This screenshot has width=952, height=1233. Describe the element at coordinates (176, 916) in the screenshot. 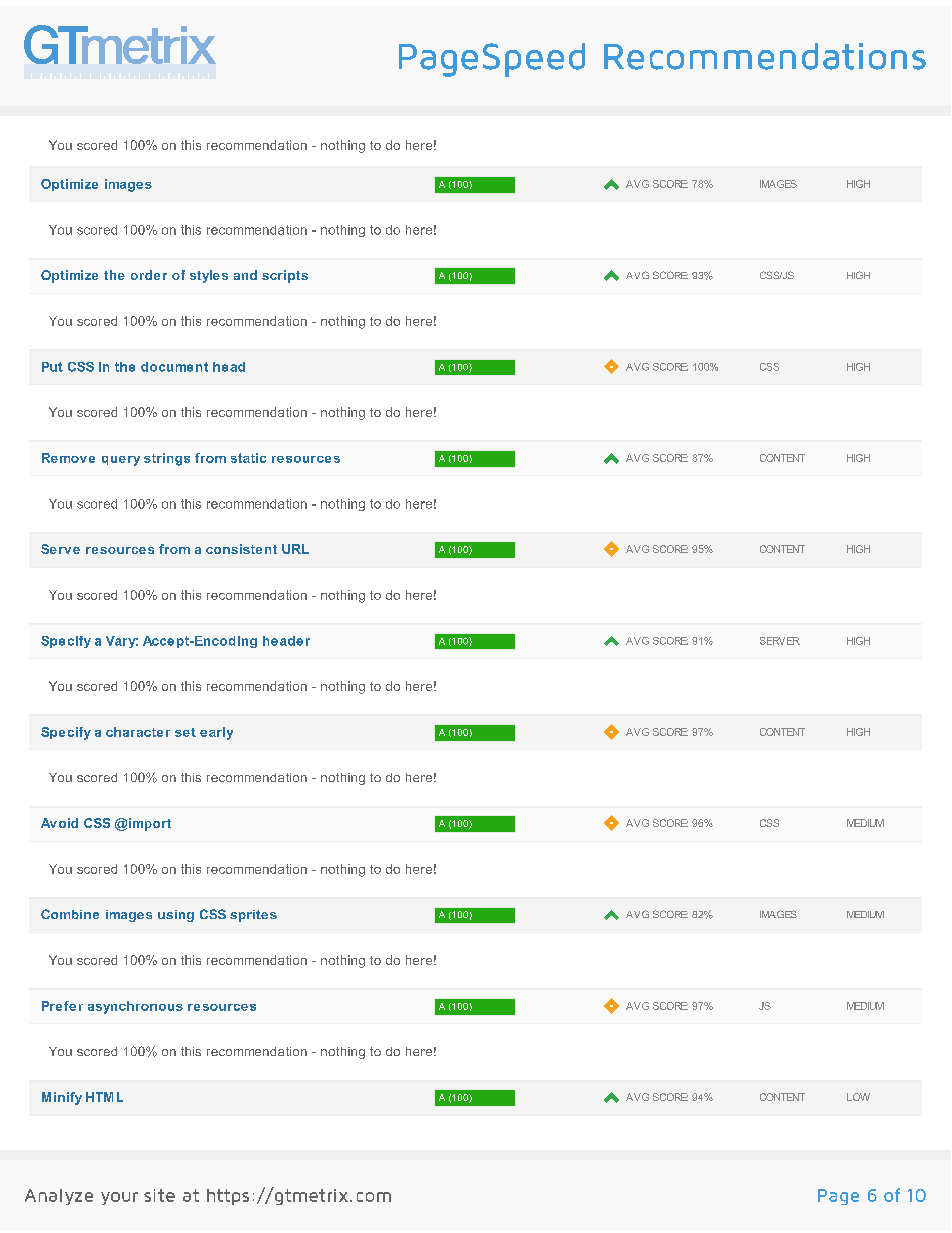

I see `using` at that location.
